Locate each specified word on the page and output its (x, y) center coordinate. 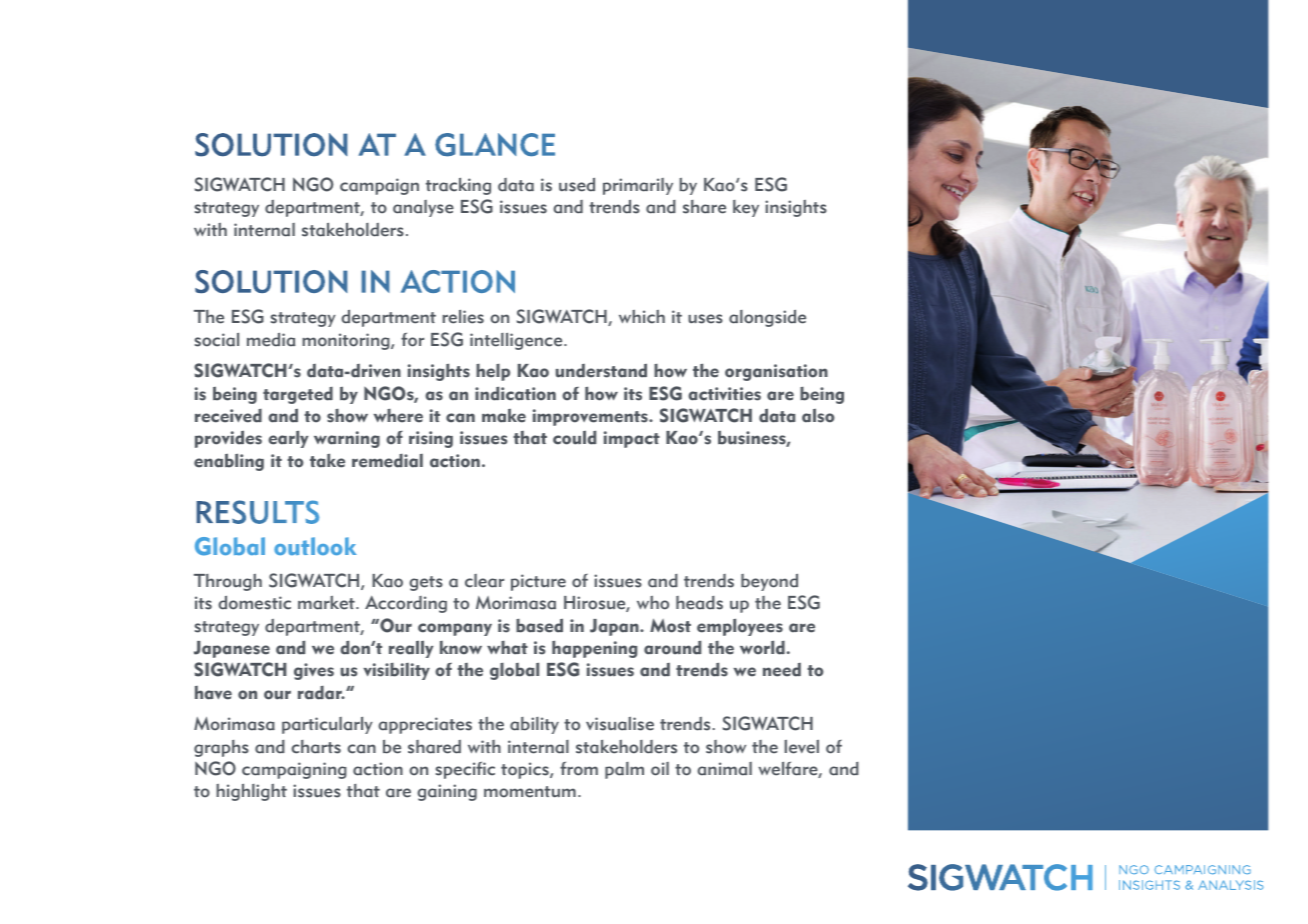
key (746, 208)
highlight (251, 792)
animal (724, 769)
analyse (423, 208)
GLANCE (495, 145)
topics (526, 770)
